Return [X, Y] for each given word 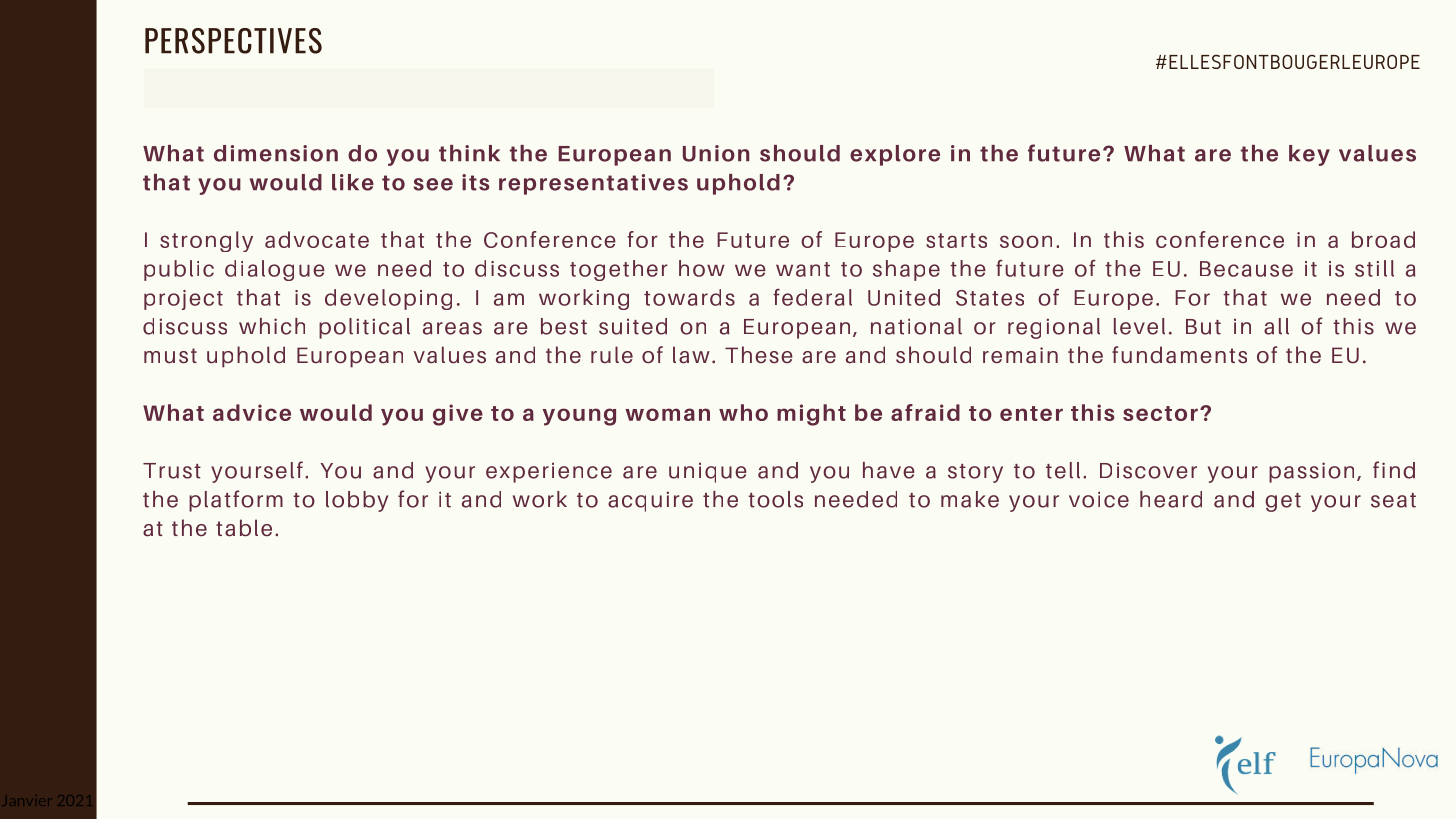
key [1309, 155]
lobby [357, 501]
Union [716, 153]
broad [1383, 239]
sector [1160, 413]
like [353, 182]
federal [812, 297]
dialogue [275, 270]
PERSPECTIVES [233, 41]
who [743, 412]
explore [895, 155]
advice [252, 412]
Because [1246, 269]
